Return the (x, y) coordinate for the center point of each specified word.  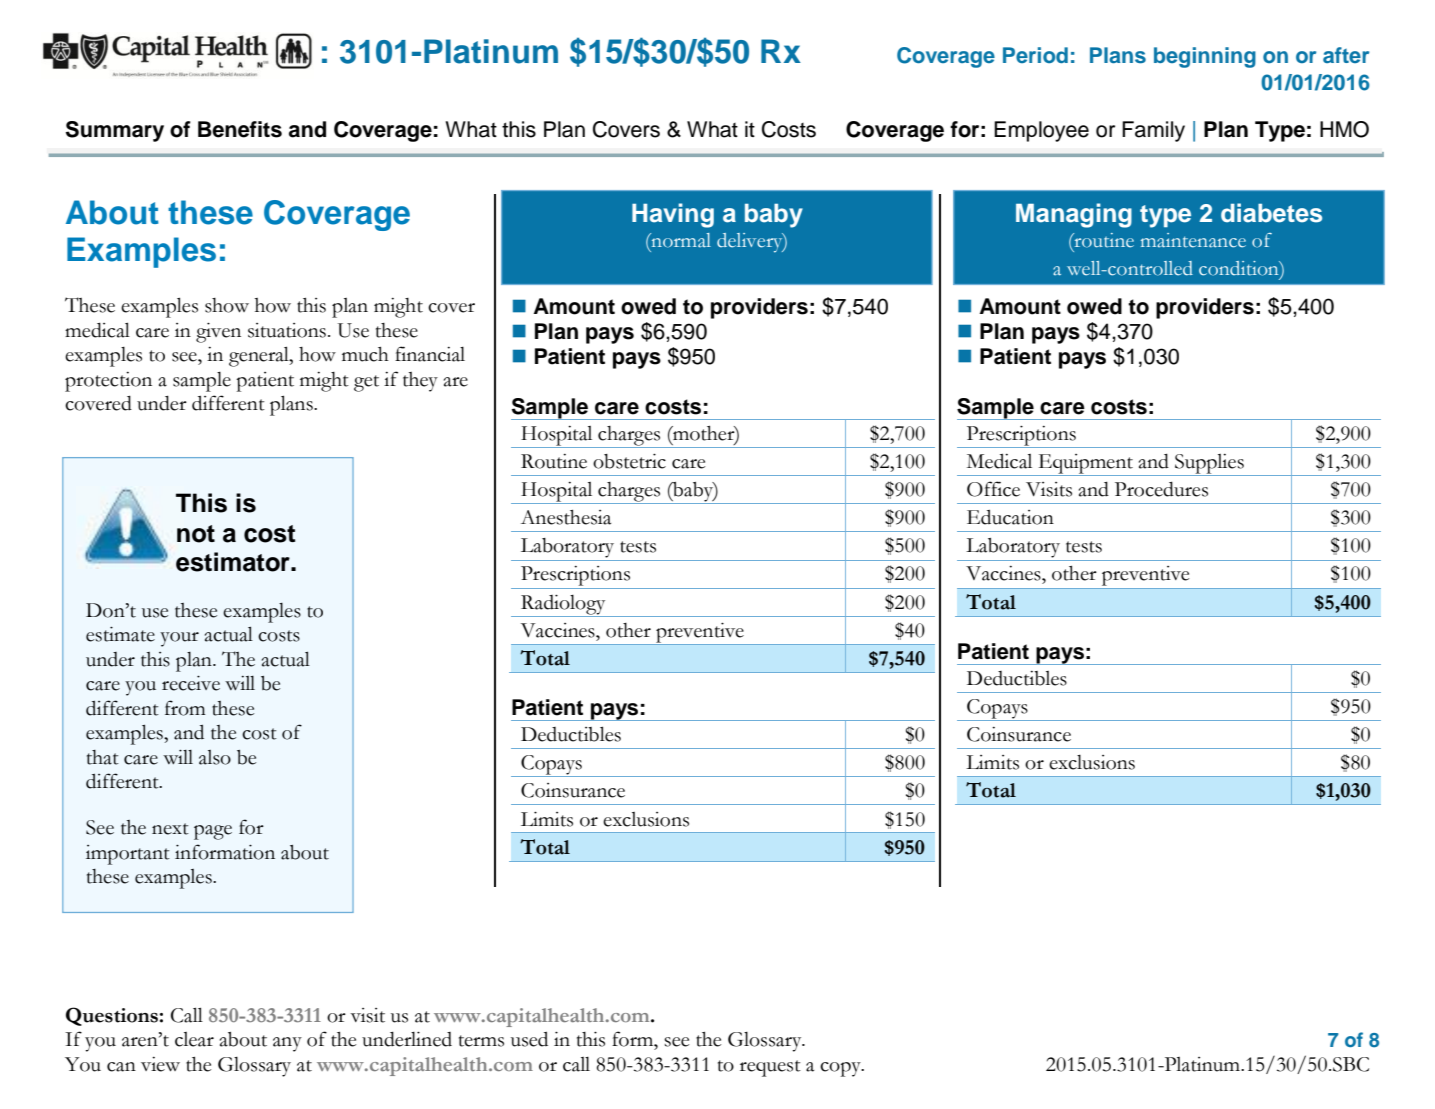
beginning (1205, 57)
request (770, 1068)
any (287, 1044)
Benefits (240, 129)
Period (1035, 55)
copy (841, 1069)
